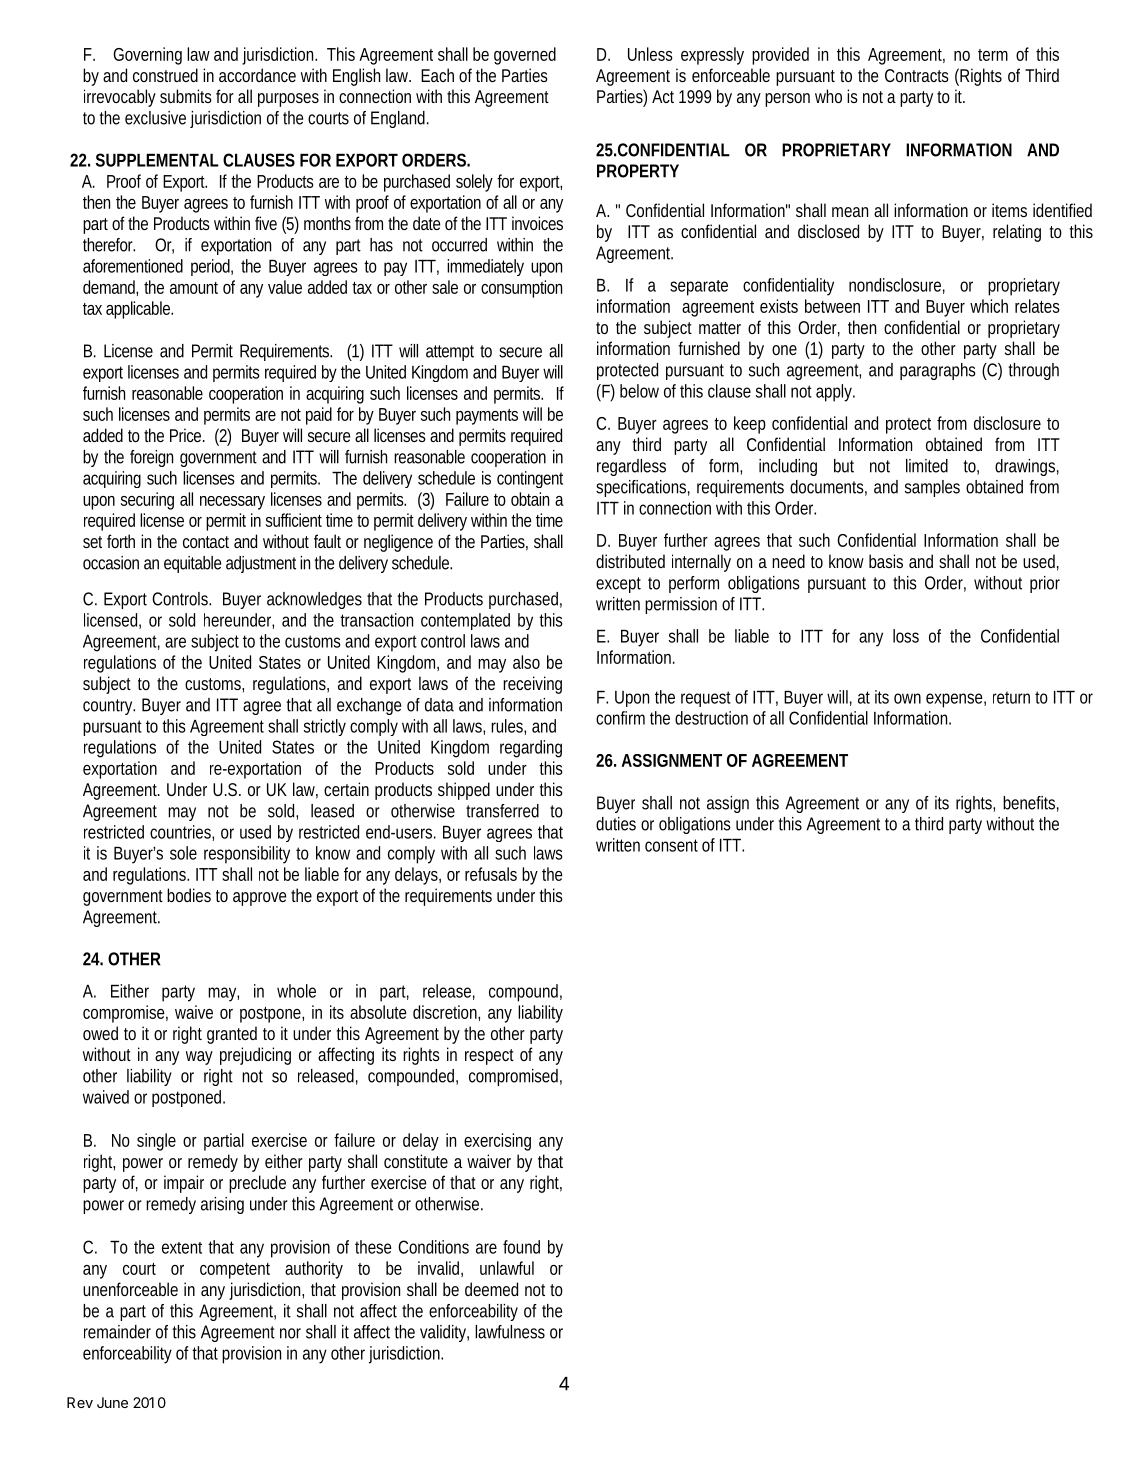 The image size is (1126, 1457). I want to click on submits, so click(186, 96).
